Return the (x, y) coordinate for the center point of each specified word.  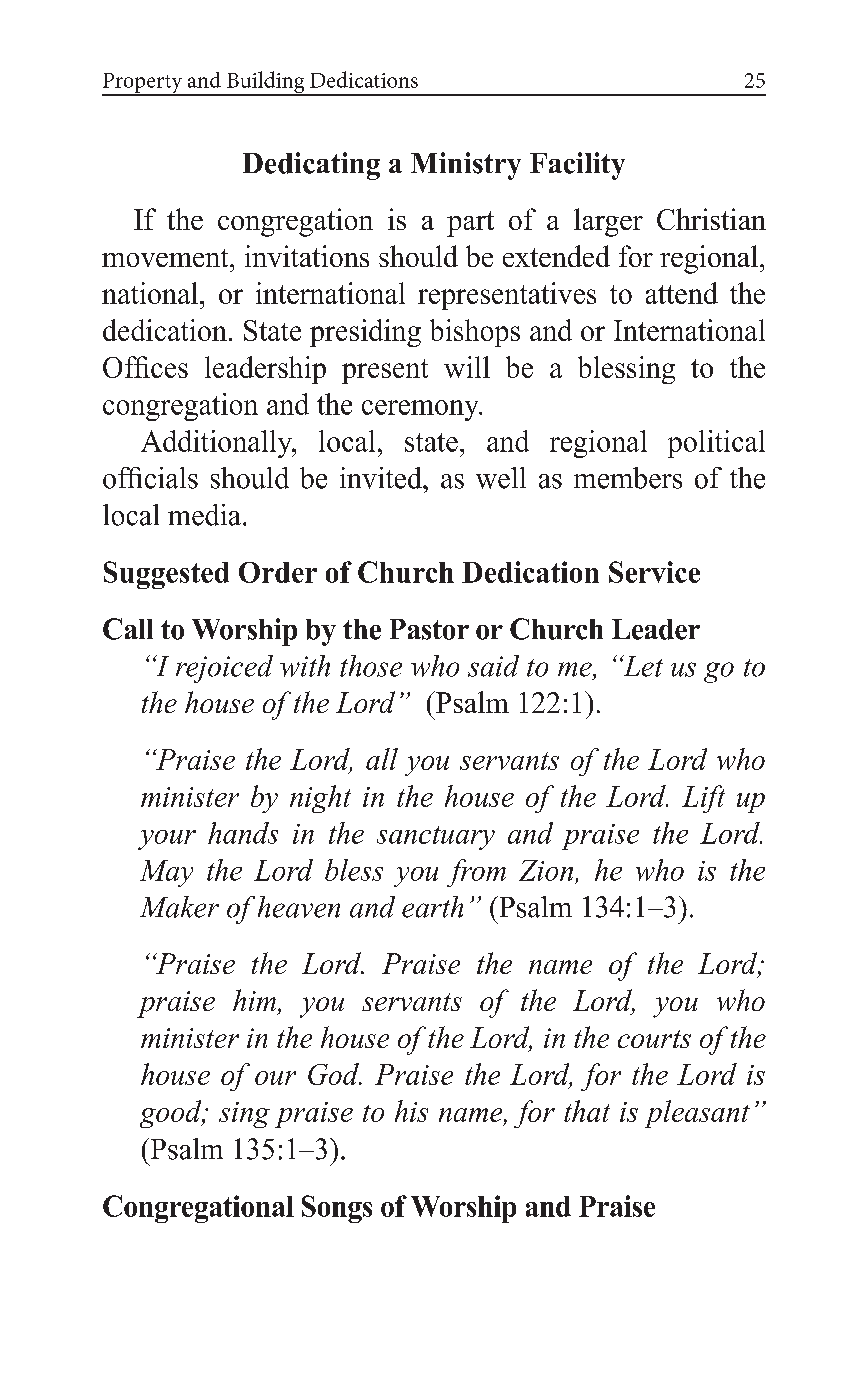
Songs (337, 1209)
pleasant (697, 1114)
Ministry (466, 166)
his (411, 1111)
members (628, 478)
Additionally (217, 444)
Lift (703, 799)
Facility (577, 166)
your (167, 840)
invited (382, 478)
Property (143, 84)
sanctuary (436, 838)
